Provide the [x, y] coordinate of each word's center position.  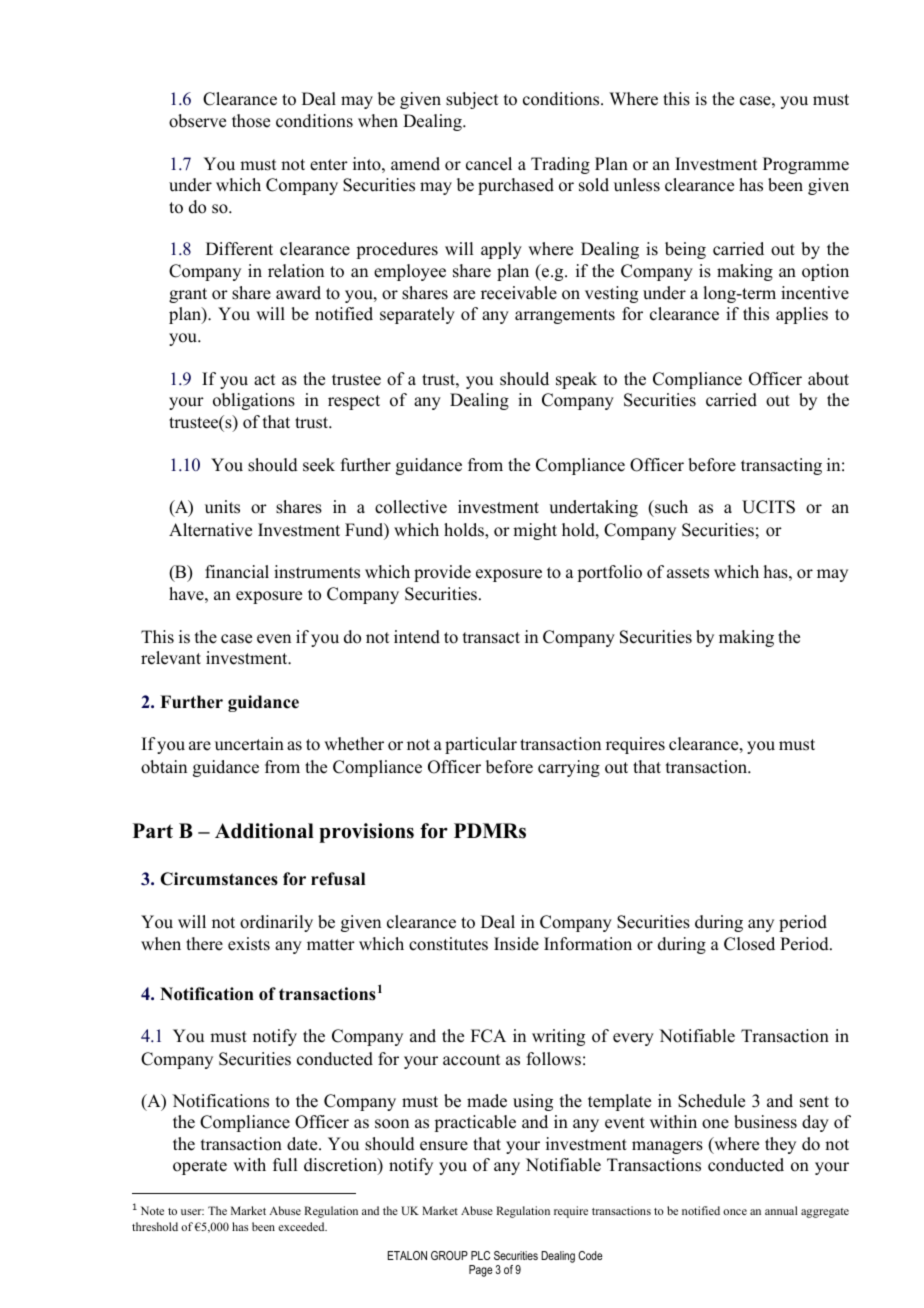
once [735, 1212]
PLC [480, 1255]
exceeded [302, 1226]
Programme [806, 165]
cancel [489, 164]
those [251, 121]
